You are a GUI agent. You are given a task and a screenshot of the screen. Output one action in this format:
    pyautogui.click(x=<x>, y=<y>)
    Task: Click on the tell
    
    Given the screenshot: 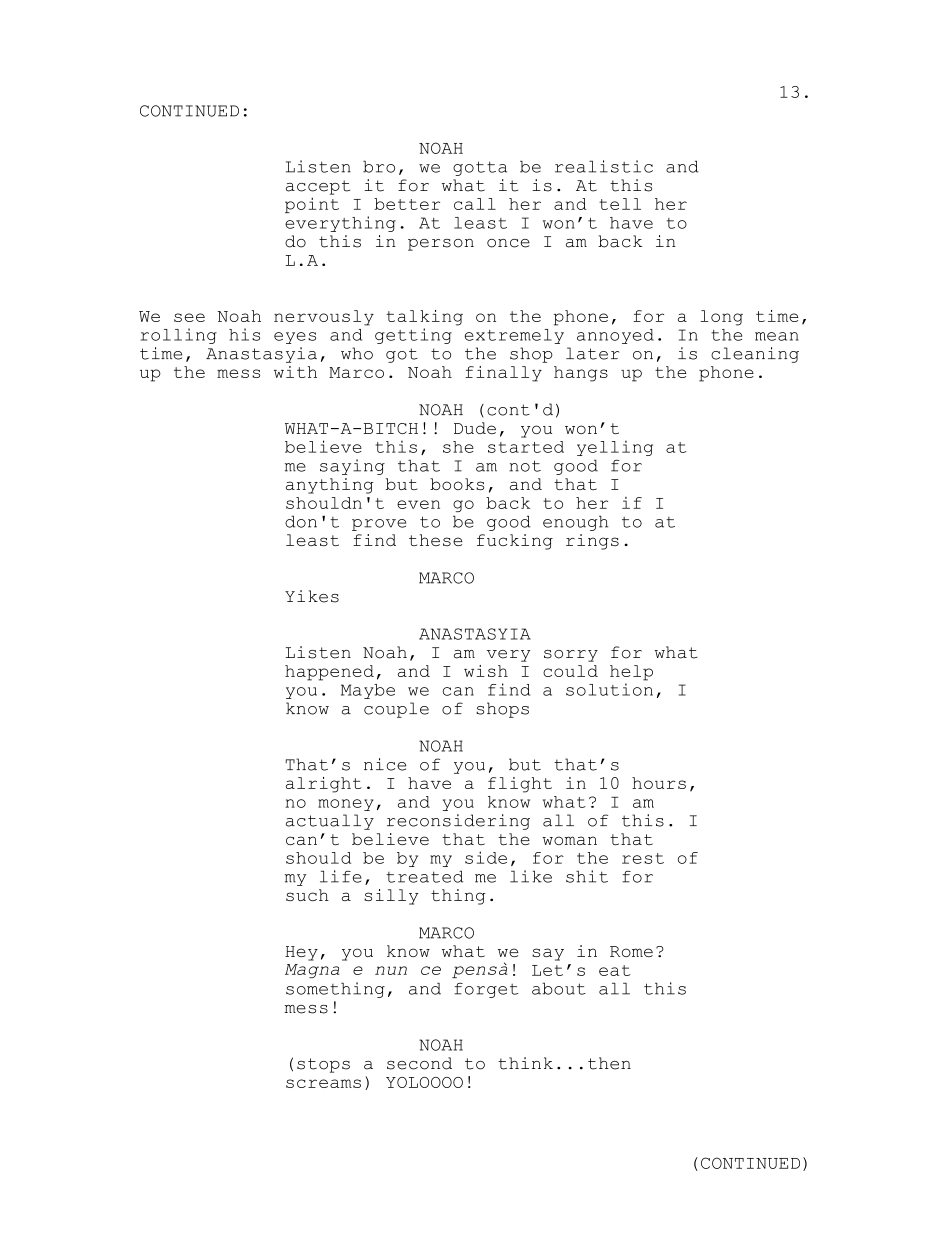 What is the action you would take?
    pyautogui.click(x=620, y=204)
